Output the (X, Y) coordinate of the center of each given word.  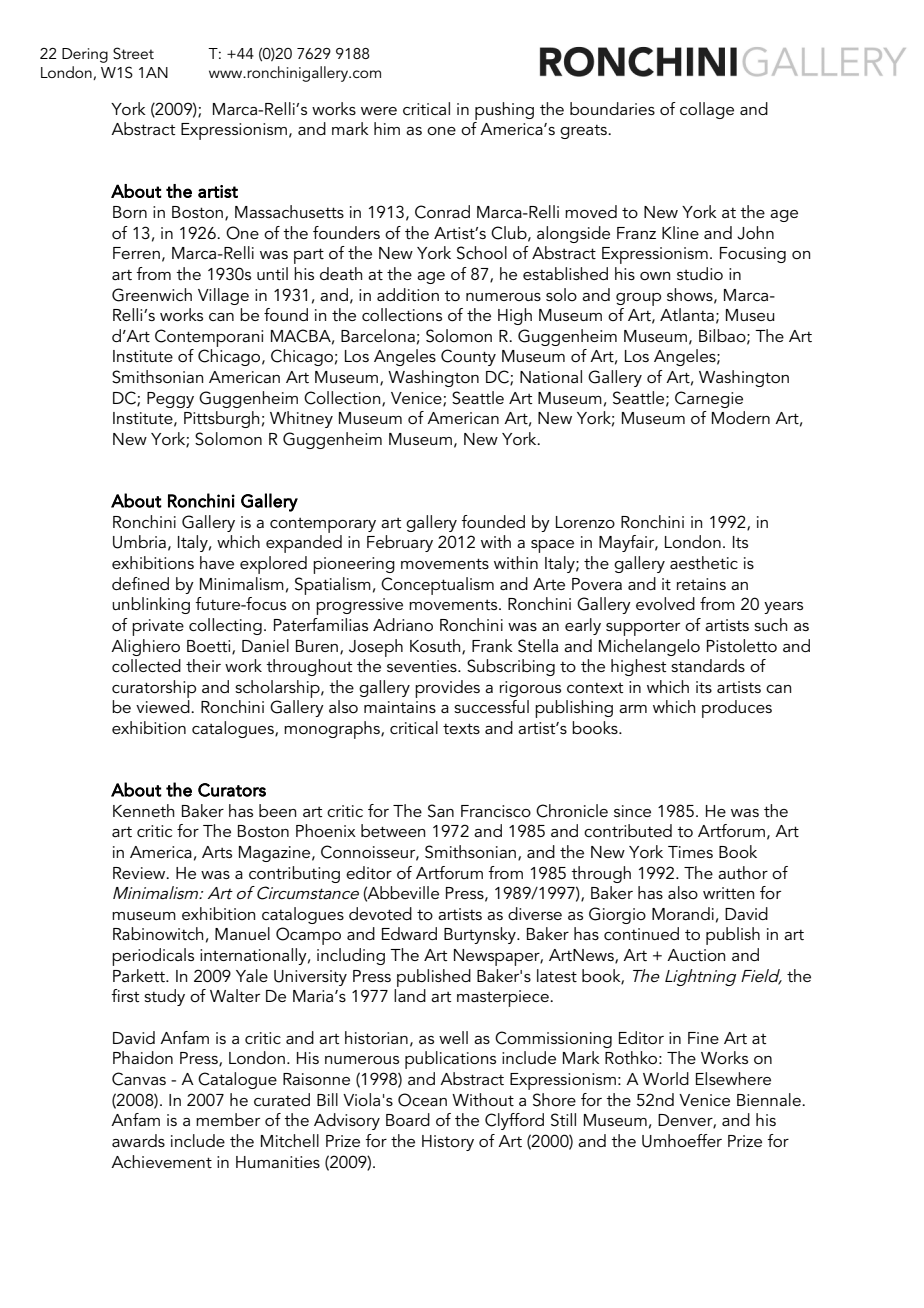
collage (707, 110)
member (228, 1119)
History (448, 1143)
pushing (504, 111)
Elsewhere (733, 1078)
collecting (225, 626)
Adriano (403, 625)
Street (133, 53)
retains (701, 584)
